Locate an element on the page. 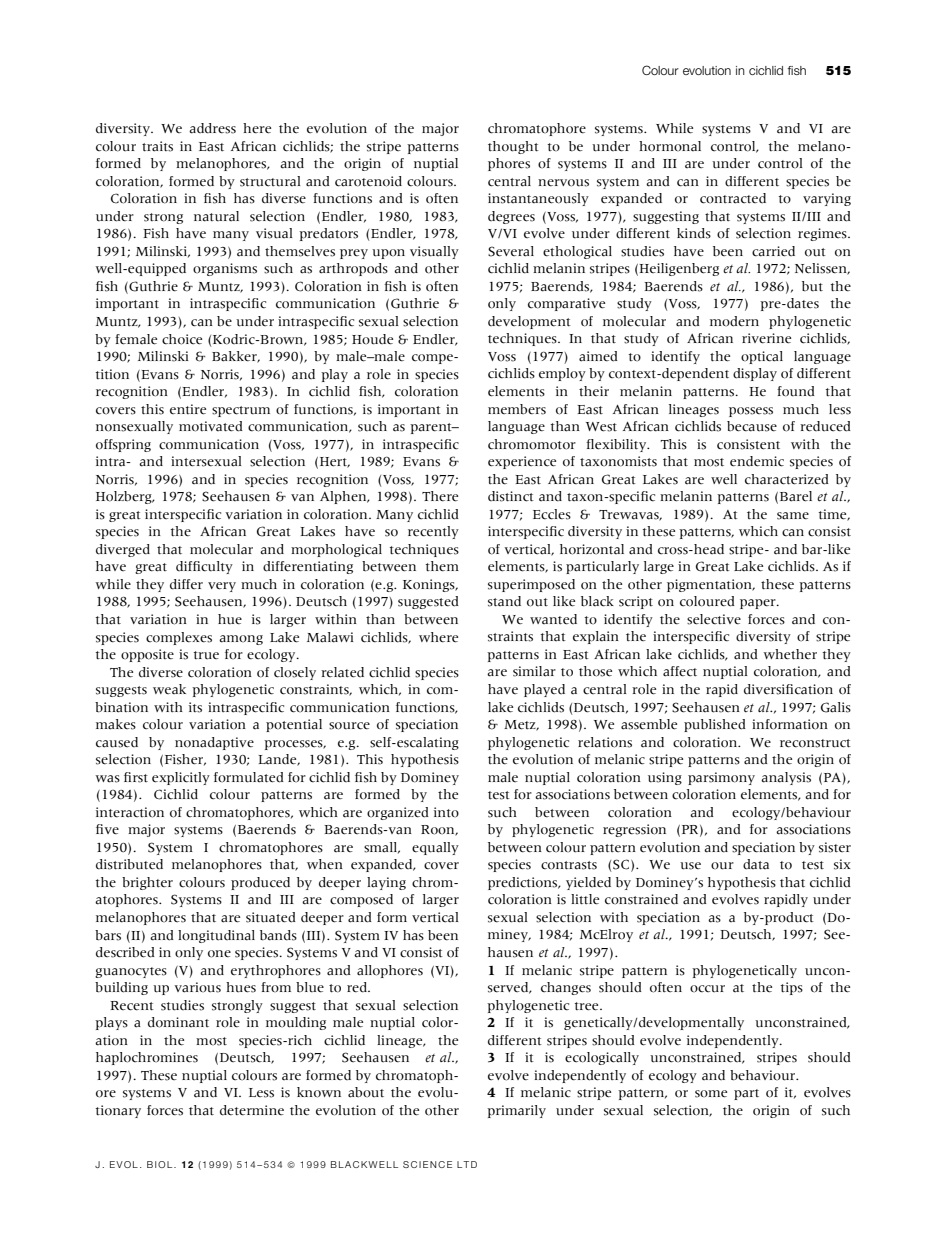  contracted is located at coordinates (733, 198).
